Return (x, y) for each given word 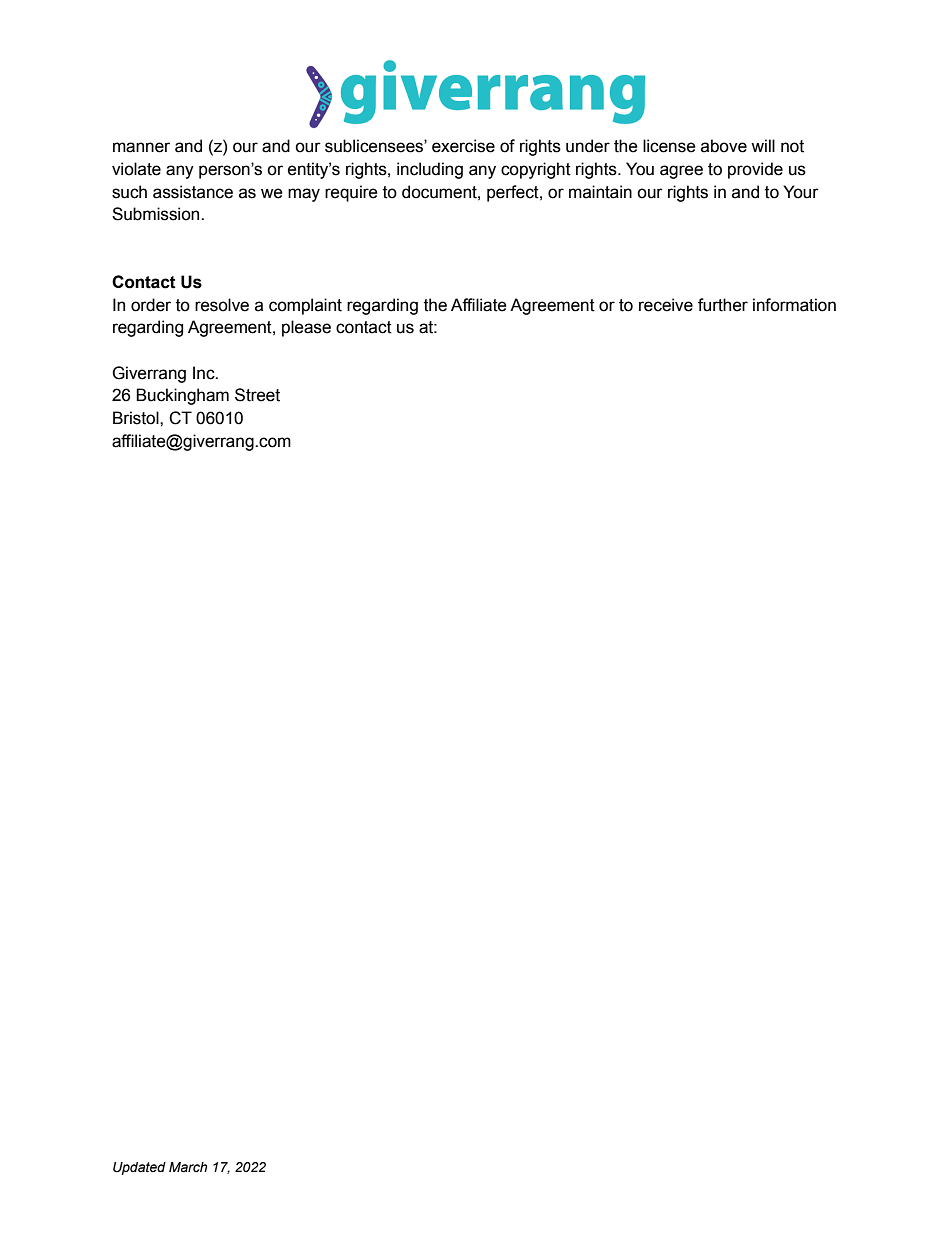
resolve (222, 305)
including (430, 170)
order (151, 305)
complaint (305, 306)
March (188, 1167)
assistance (193, 192)
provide (755, 170)
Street (257, 395)
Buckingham (182, 396)
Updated (139, 1168)
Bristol (137, 418)
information (794, 305)
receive (666, 305)
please (306, 328)
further (723, 305)
